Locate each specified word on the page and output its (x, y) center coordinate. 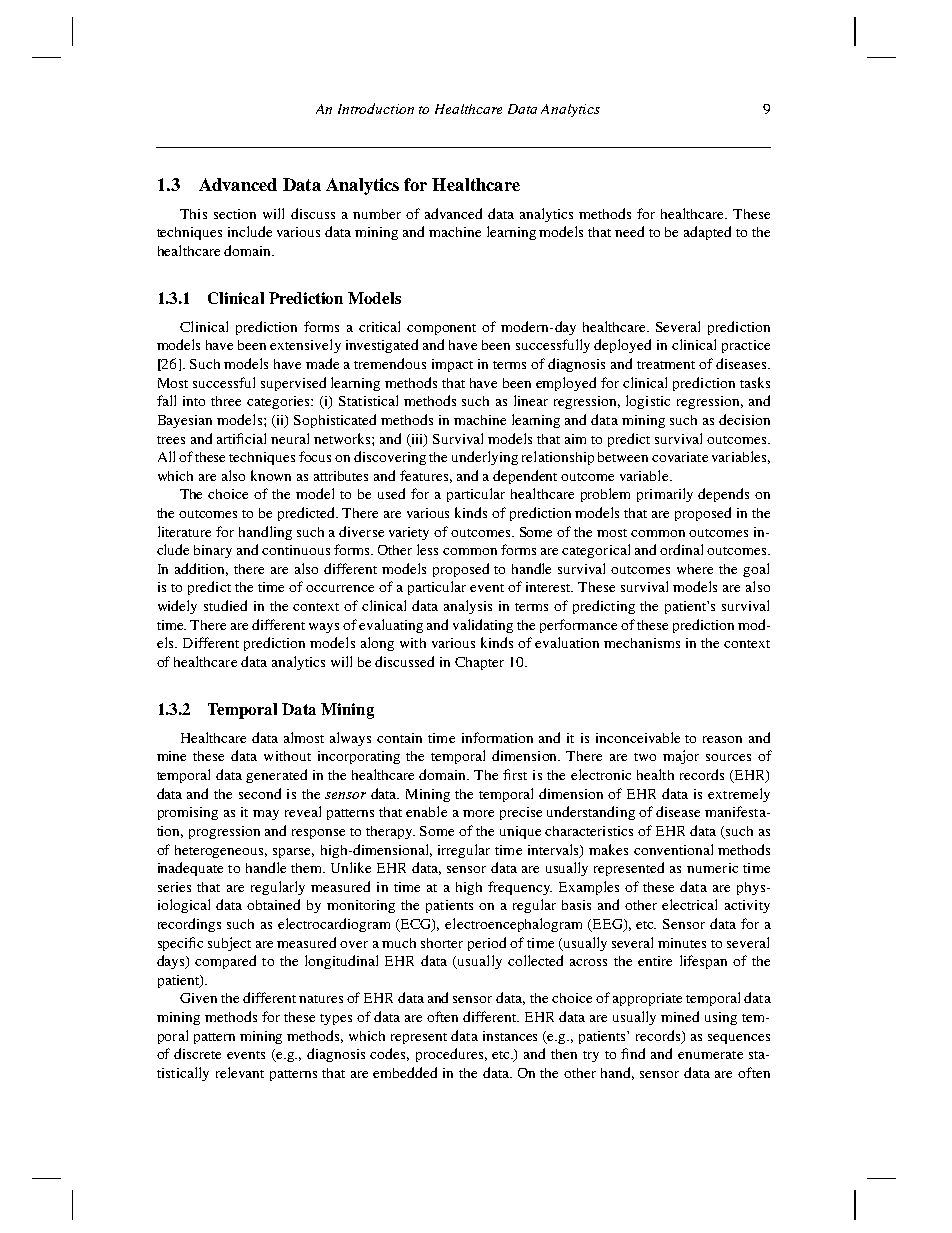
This (193, 214)
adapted (707, 233)
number (377, 214)
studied (225, 605)
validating (483, 626)
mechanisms (642, 643)
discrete (197, 1053)
